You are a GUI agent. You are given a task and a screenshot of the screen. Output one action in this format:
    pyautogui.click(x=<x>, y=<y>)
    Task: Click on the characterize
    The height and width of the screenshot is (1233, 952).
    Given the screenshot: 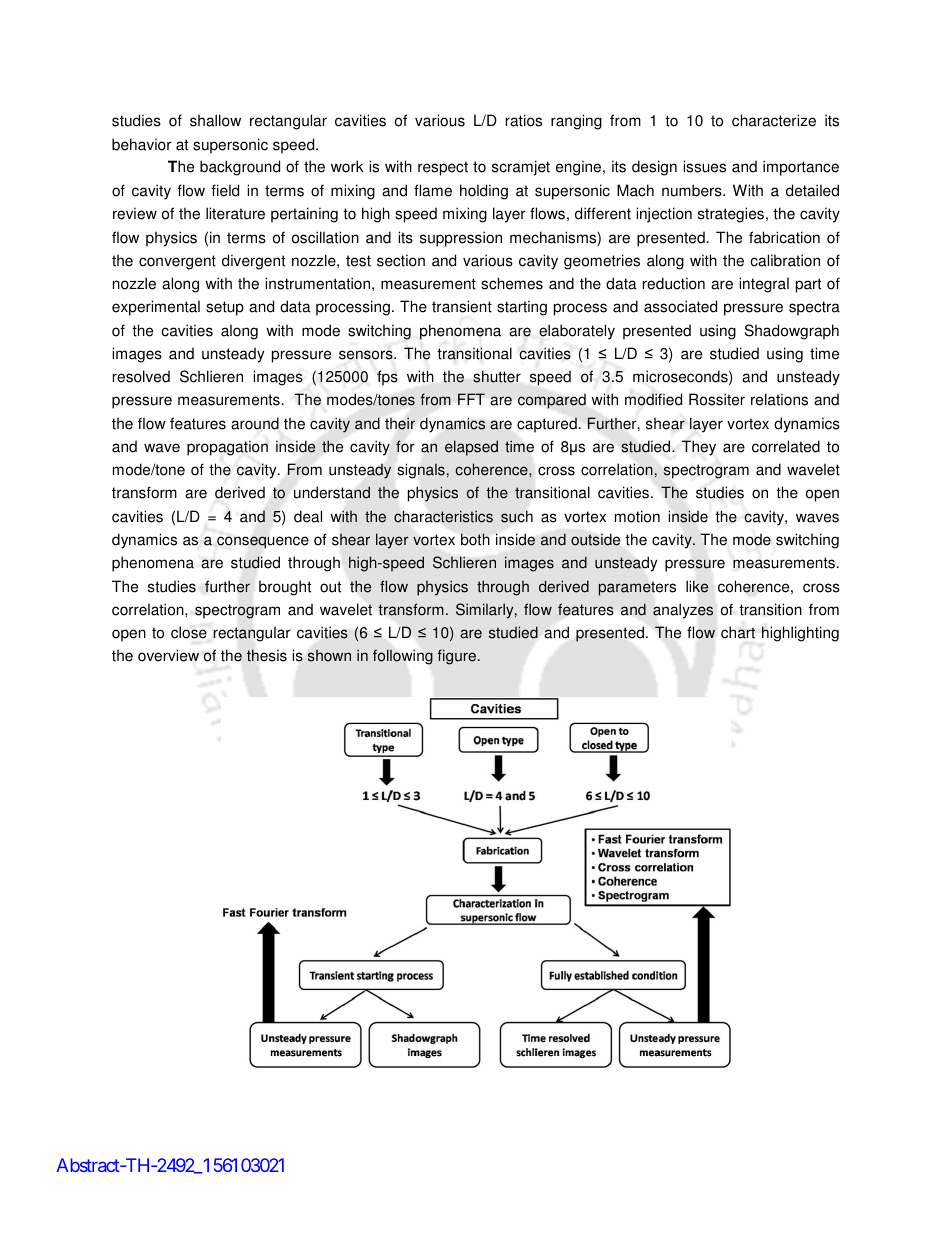 What is the action you would take?
    pyautogui.click(x=774, y=120)
